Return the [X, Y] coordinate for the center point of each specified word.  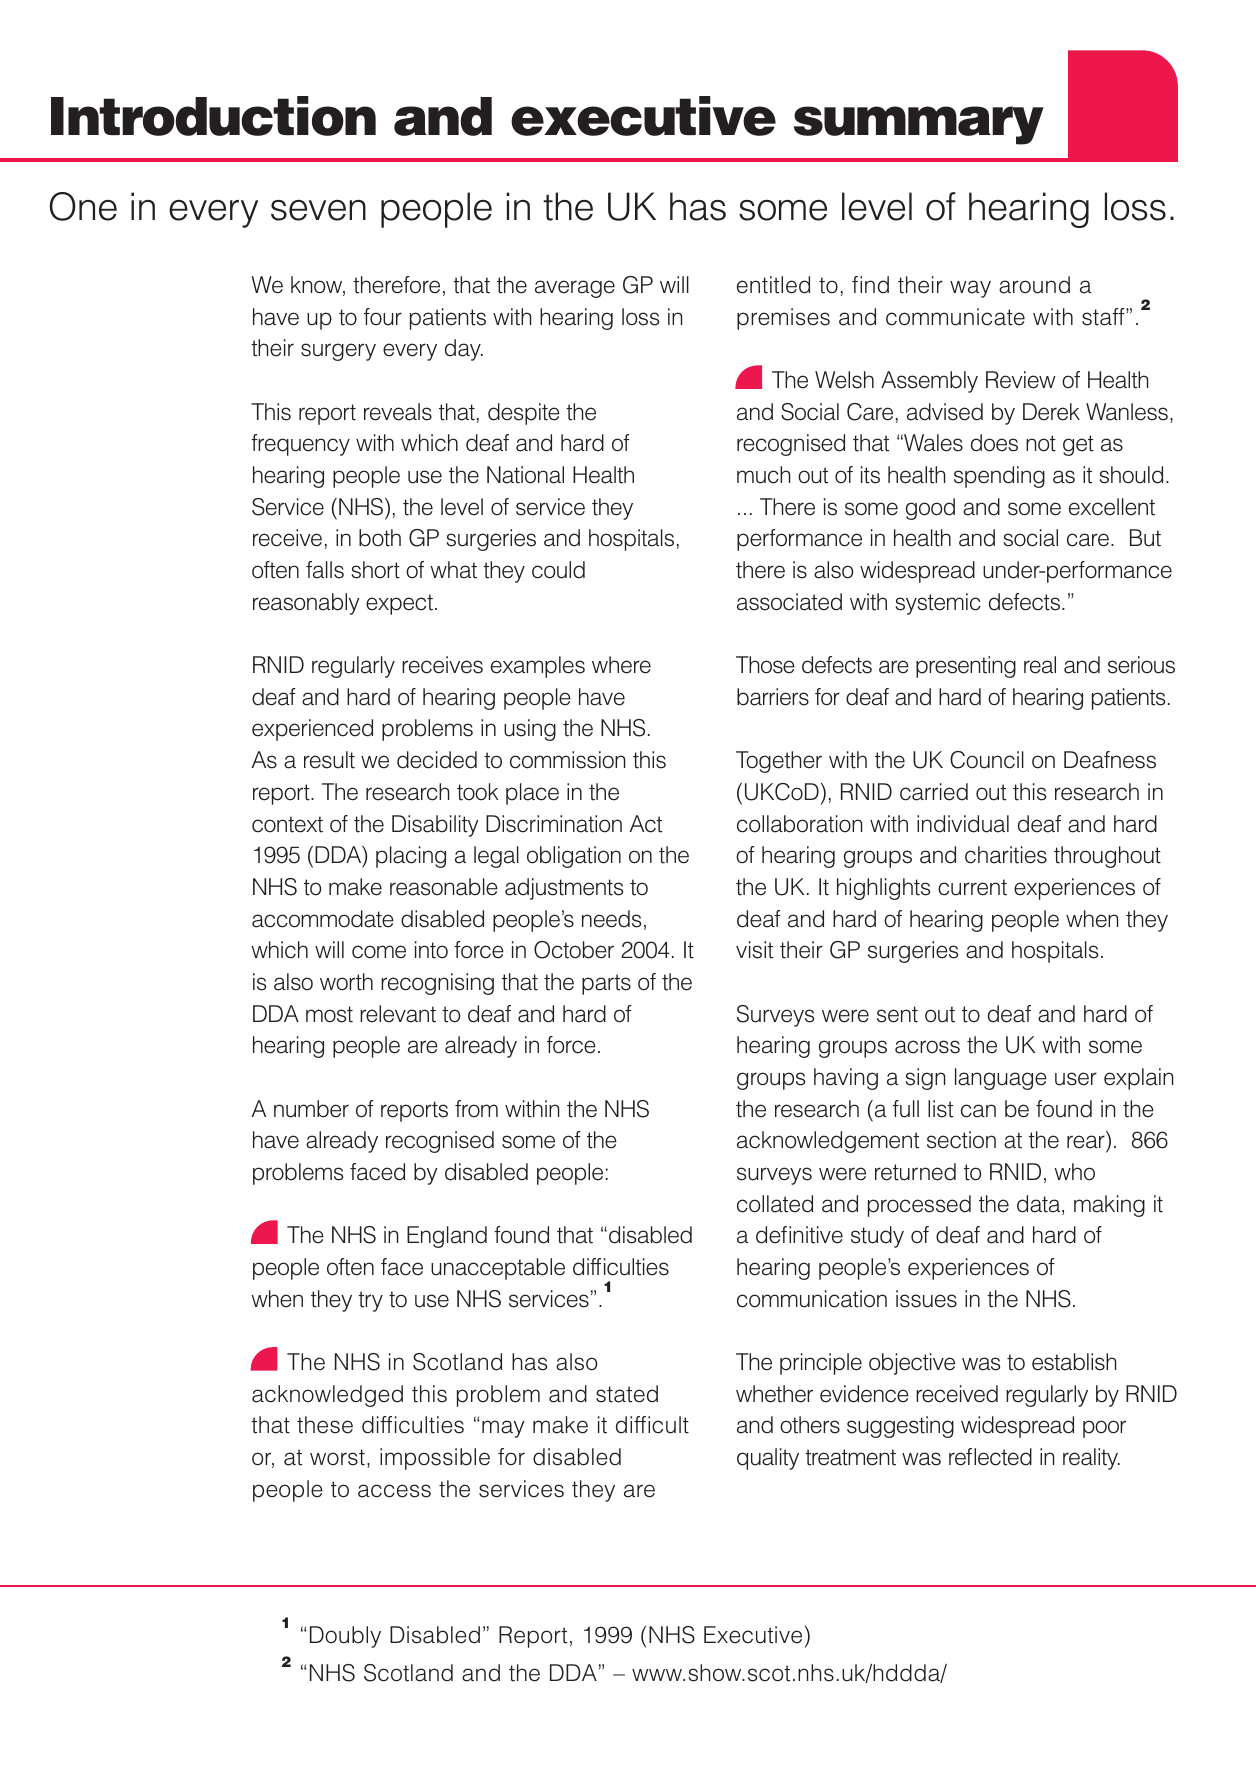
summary [919, 125]
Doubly [345, 1637]
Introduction [213, 116]
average [575, 289]
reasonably [306, 604]
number [311, 1109]
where [621, 665]
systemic [938, 604]
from [476, 1109]
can [978, 1111]
